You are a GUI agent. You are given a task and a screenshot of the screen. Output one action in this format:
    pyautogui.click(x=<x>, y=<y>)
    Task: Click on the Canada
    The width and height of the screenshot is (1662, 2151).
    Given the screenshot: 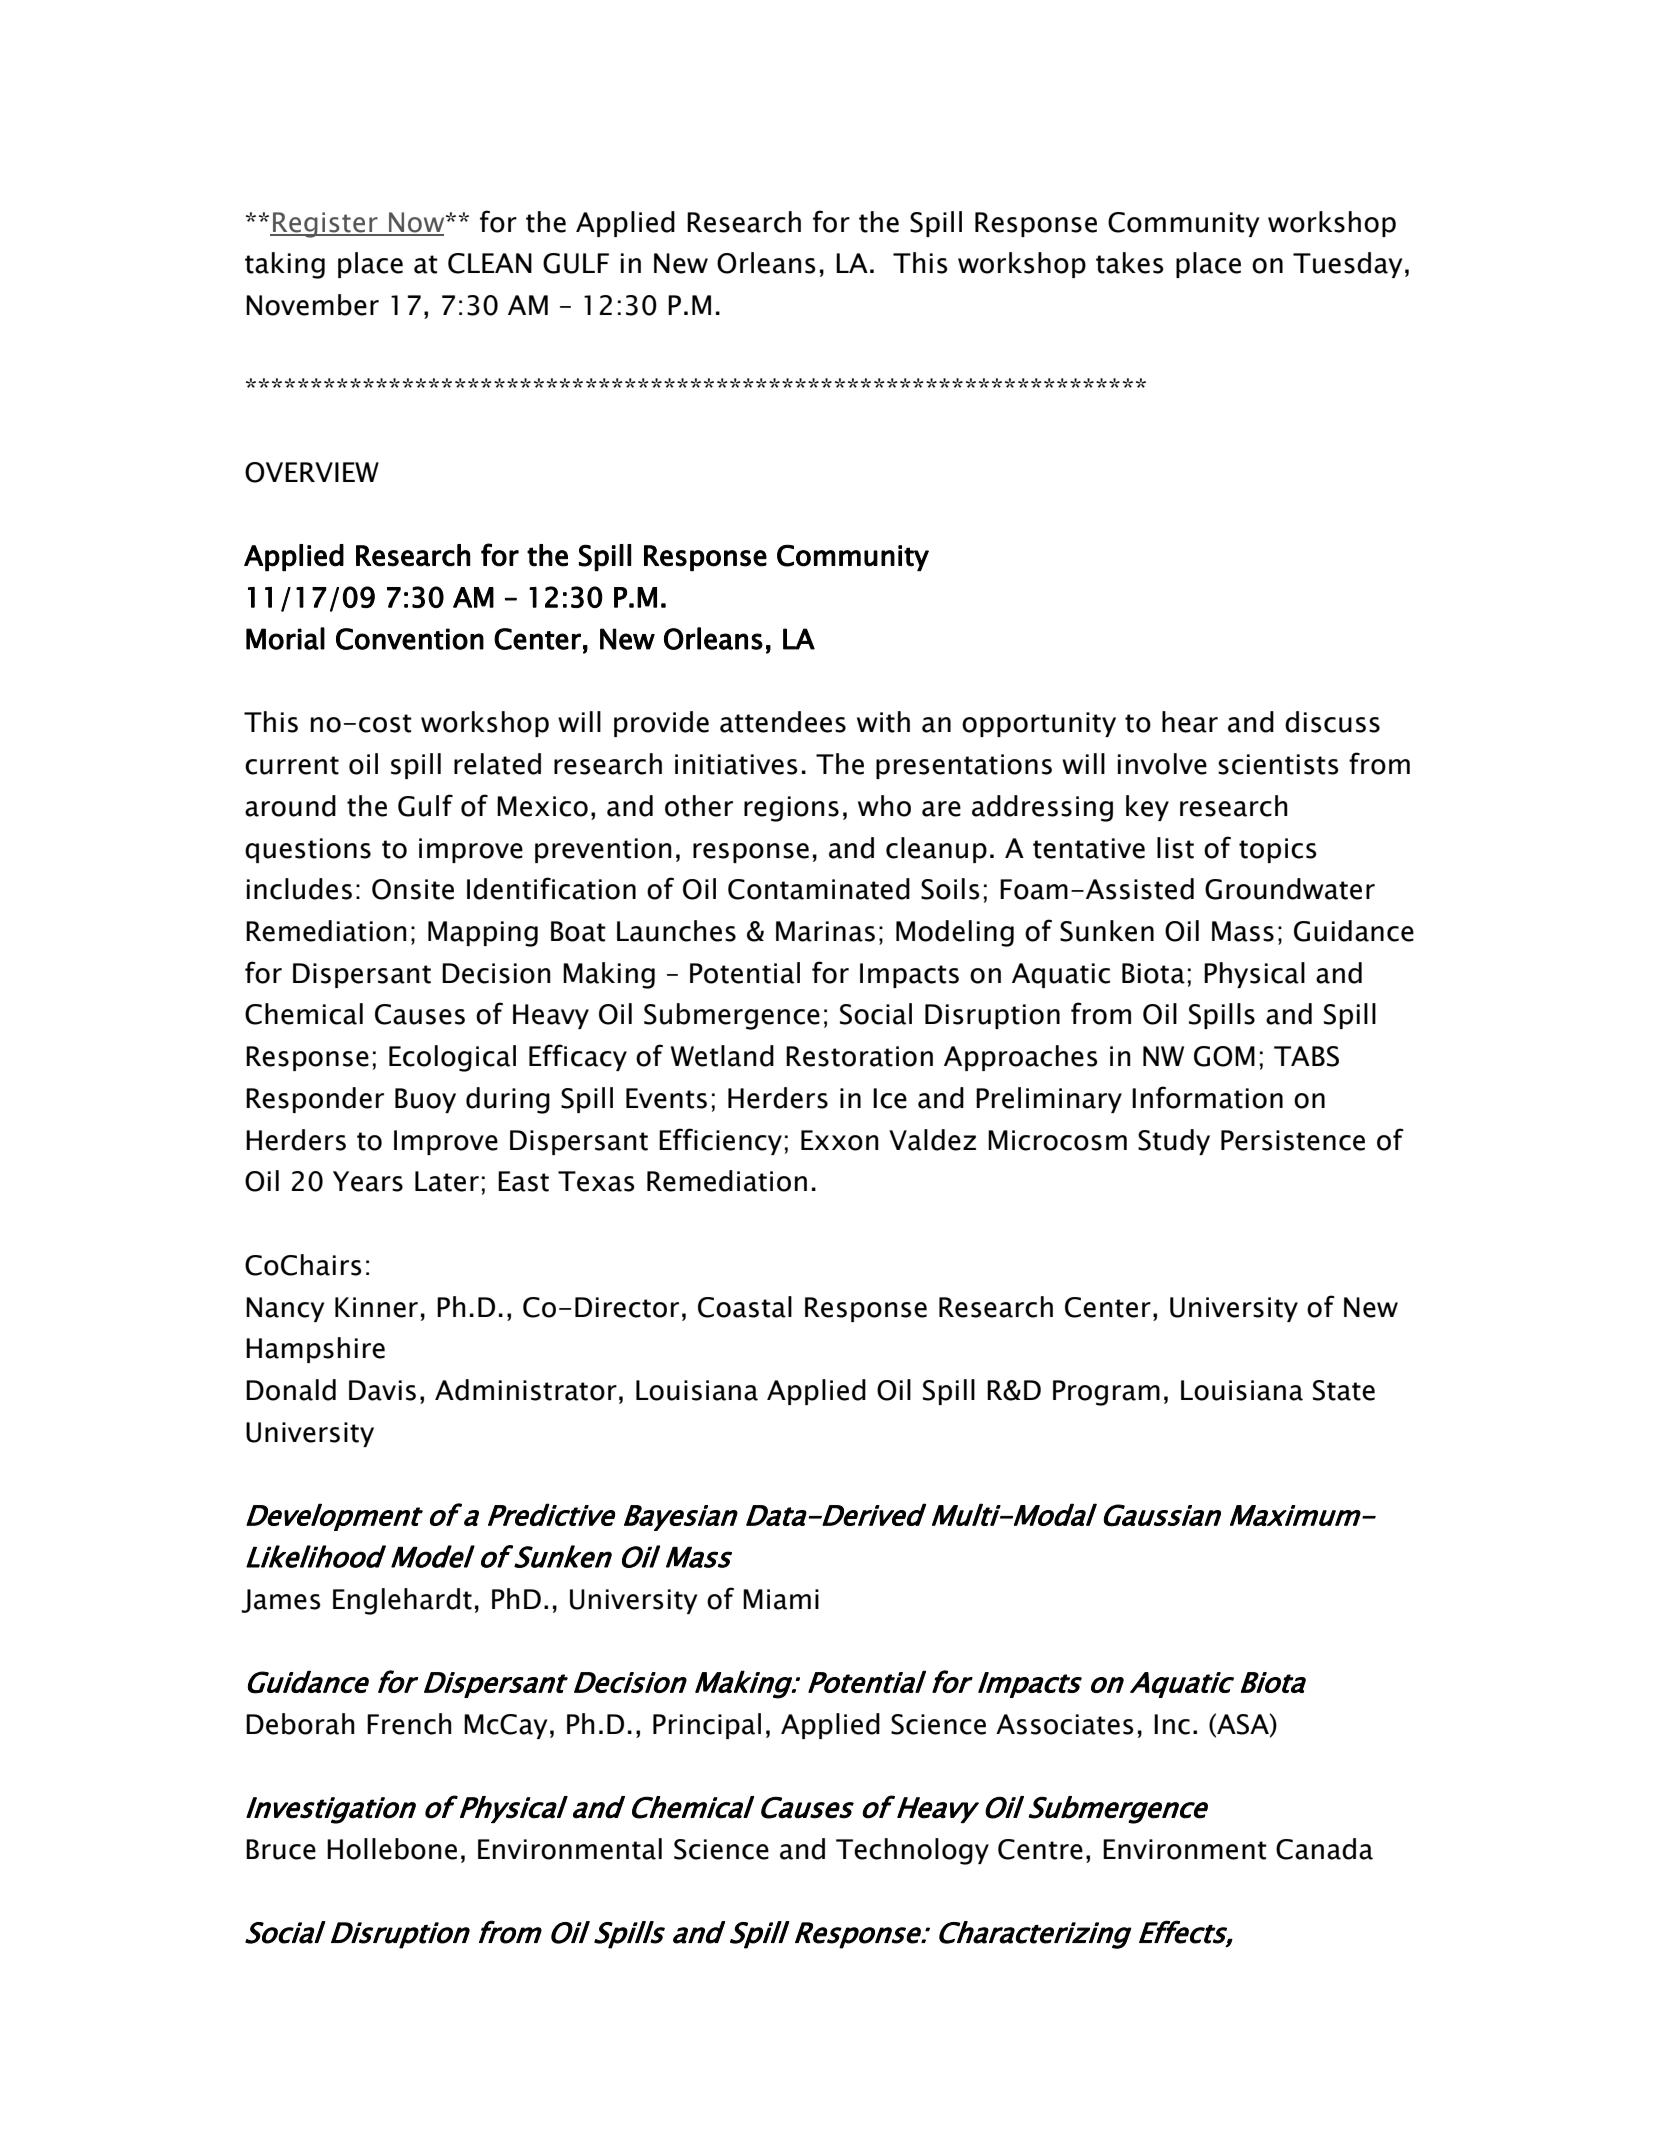 What is the action you would take?
    pyautogui.click(x=1324, y=1849)
